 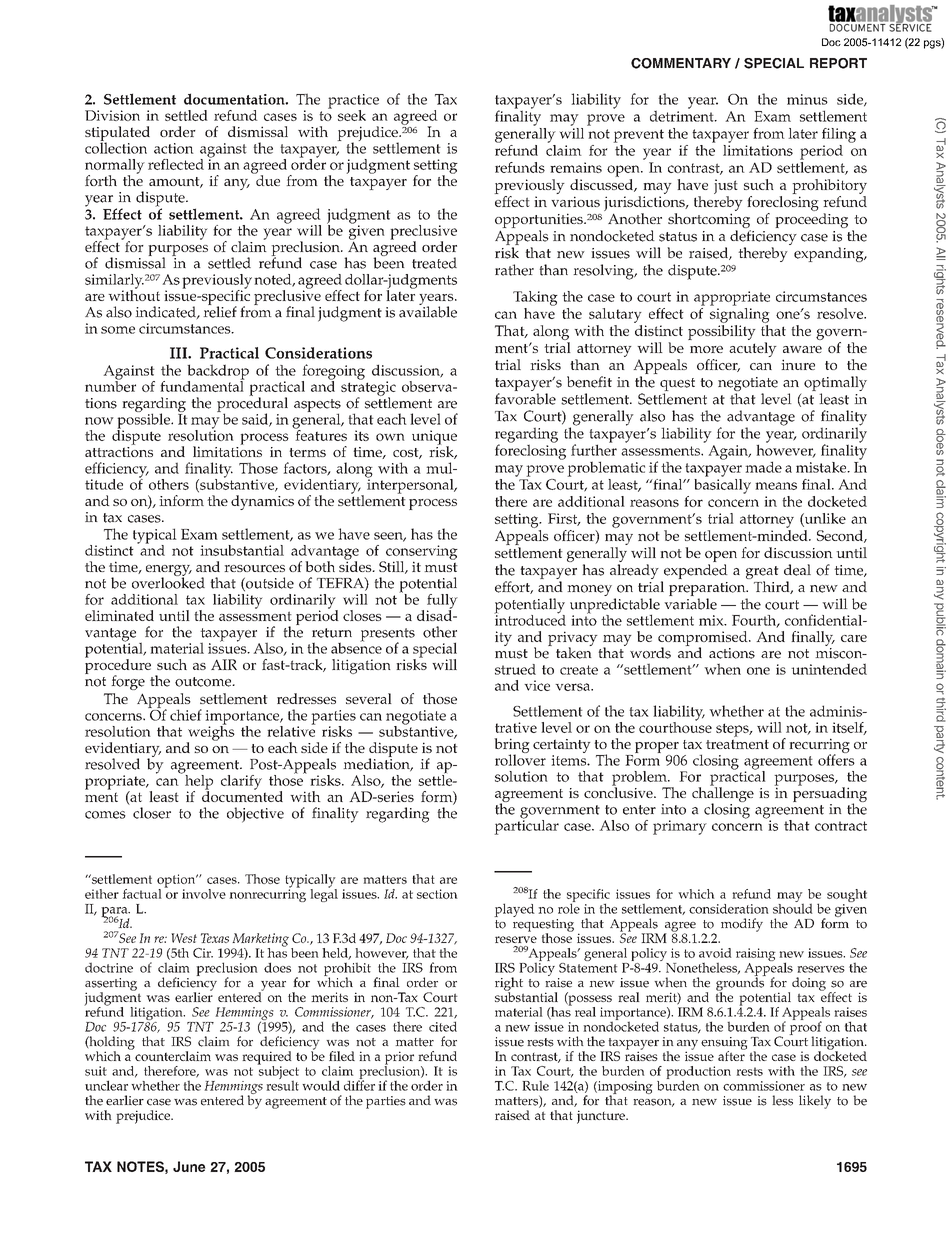 I want to click on mix, so click(x=712, y=620).
